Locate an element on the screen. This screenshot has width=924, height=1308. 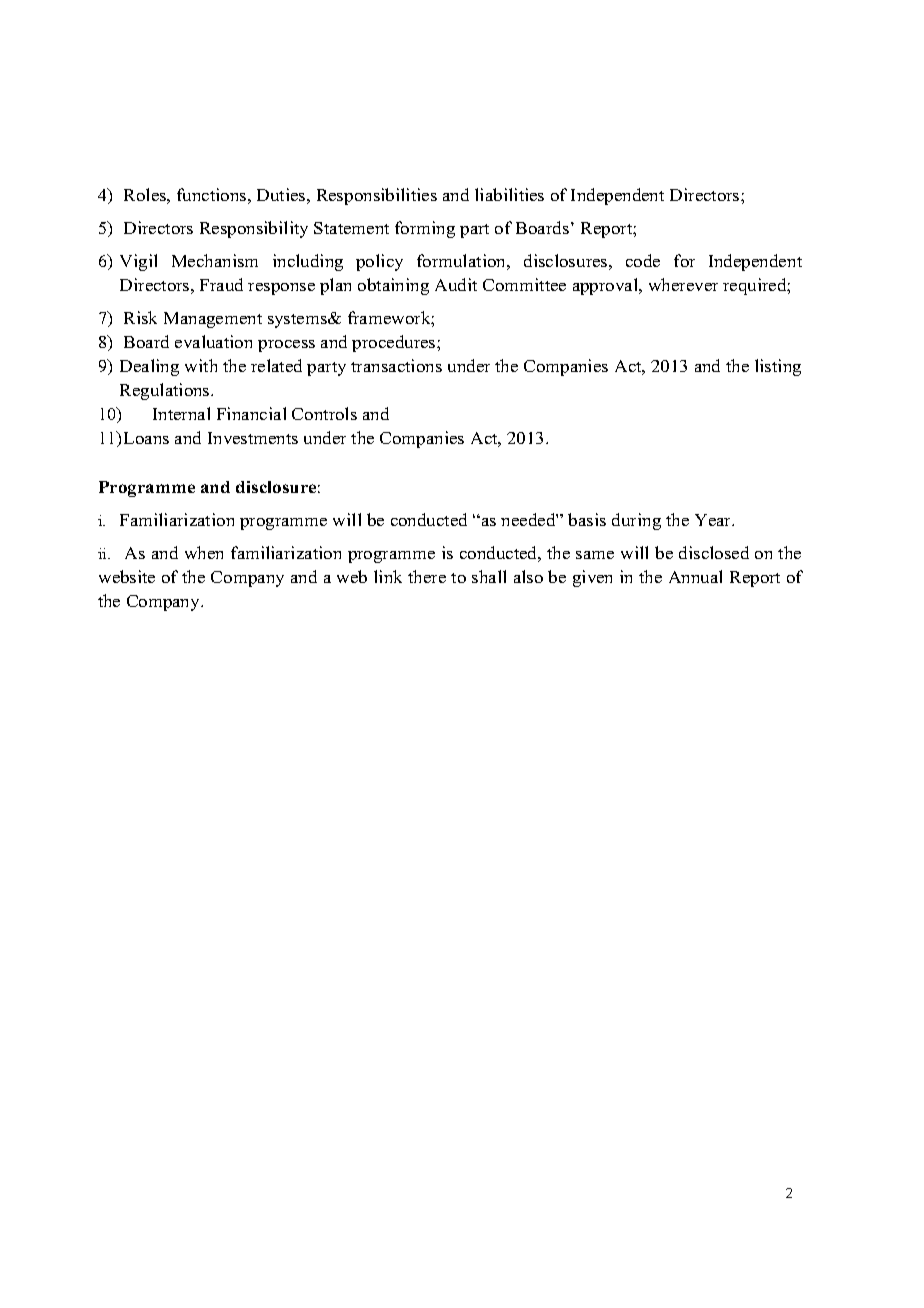
wherever is located at coordinates (683, 284).
